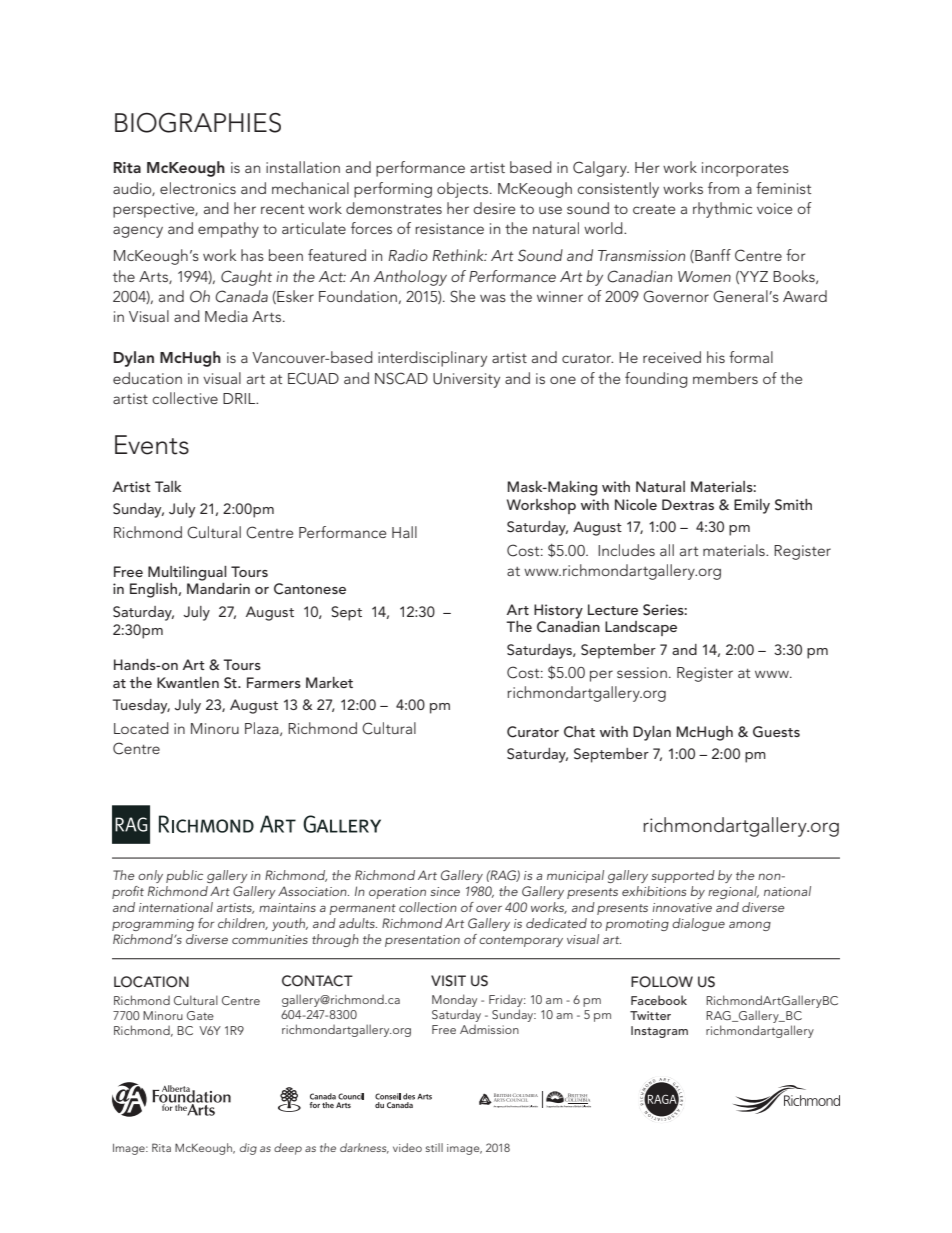  Describe the element at coordinates (745, 169) in the screenshot. I see `incorporates` at that location.
